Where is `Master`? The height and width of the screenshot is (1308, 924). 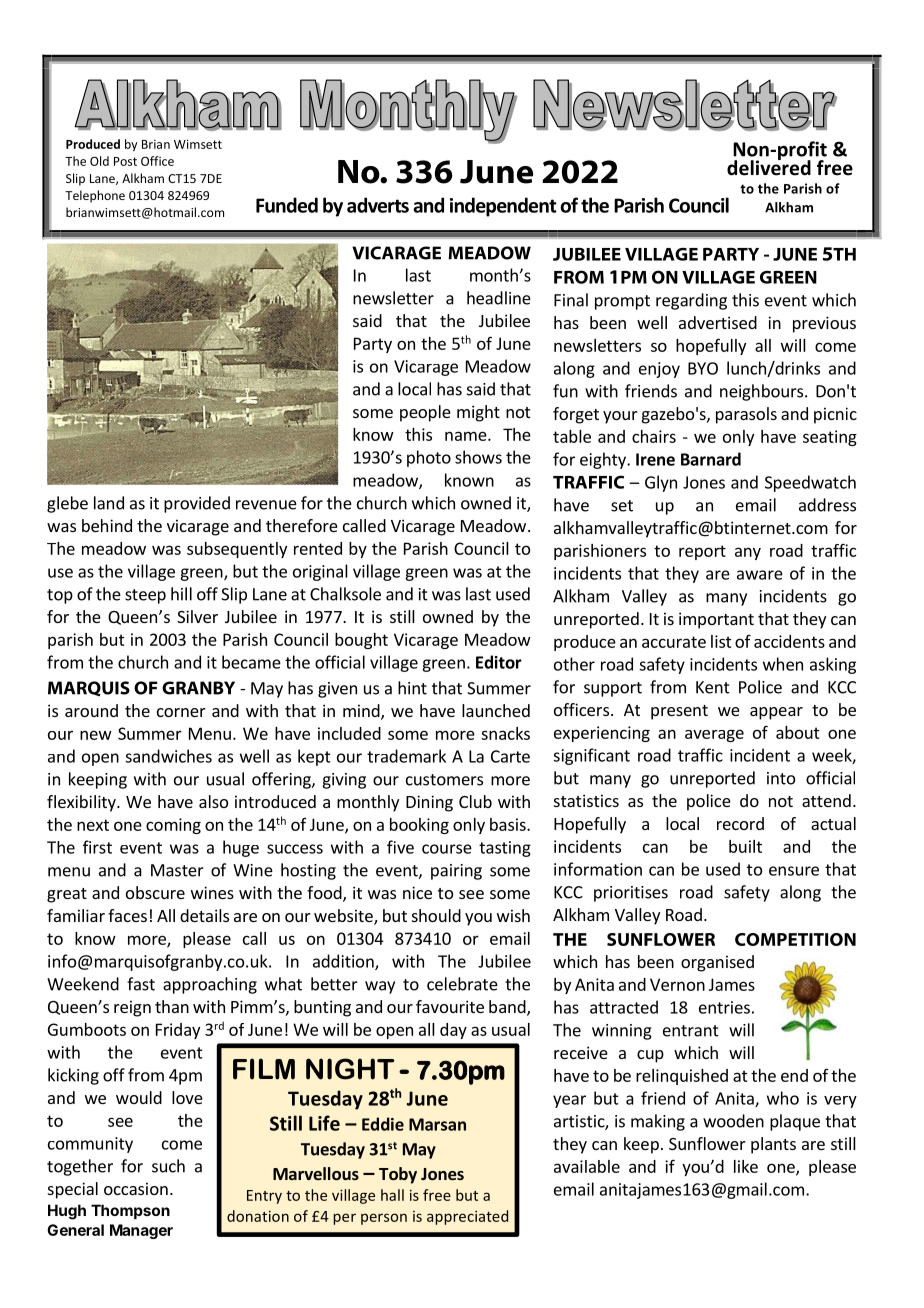
Master is located at coordinates (177, 870).
